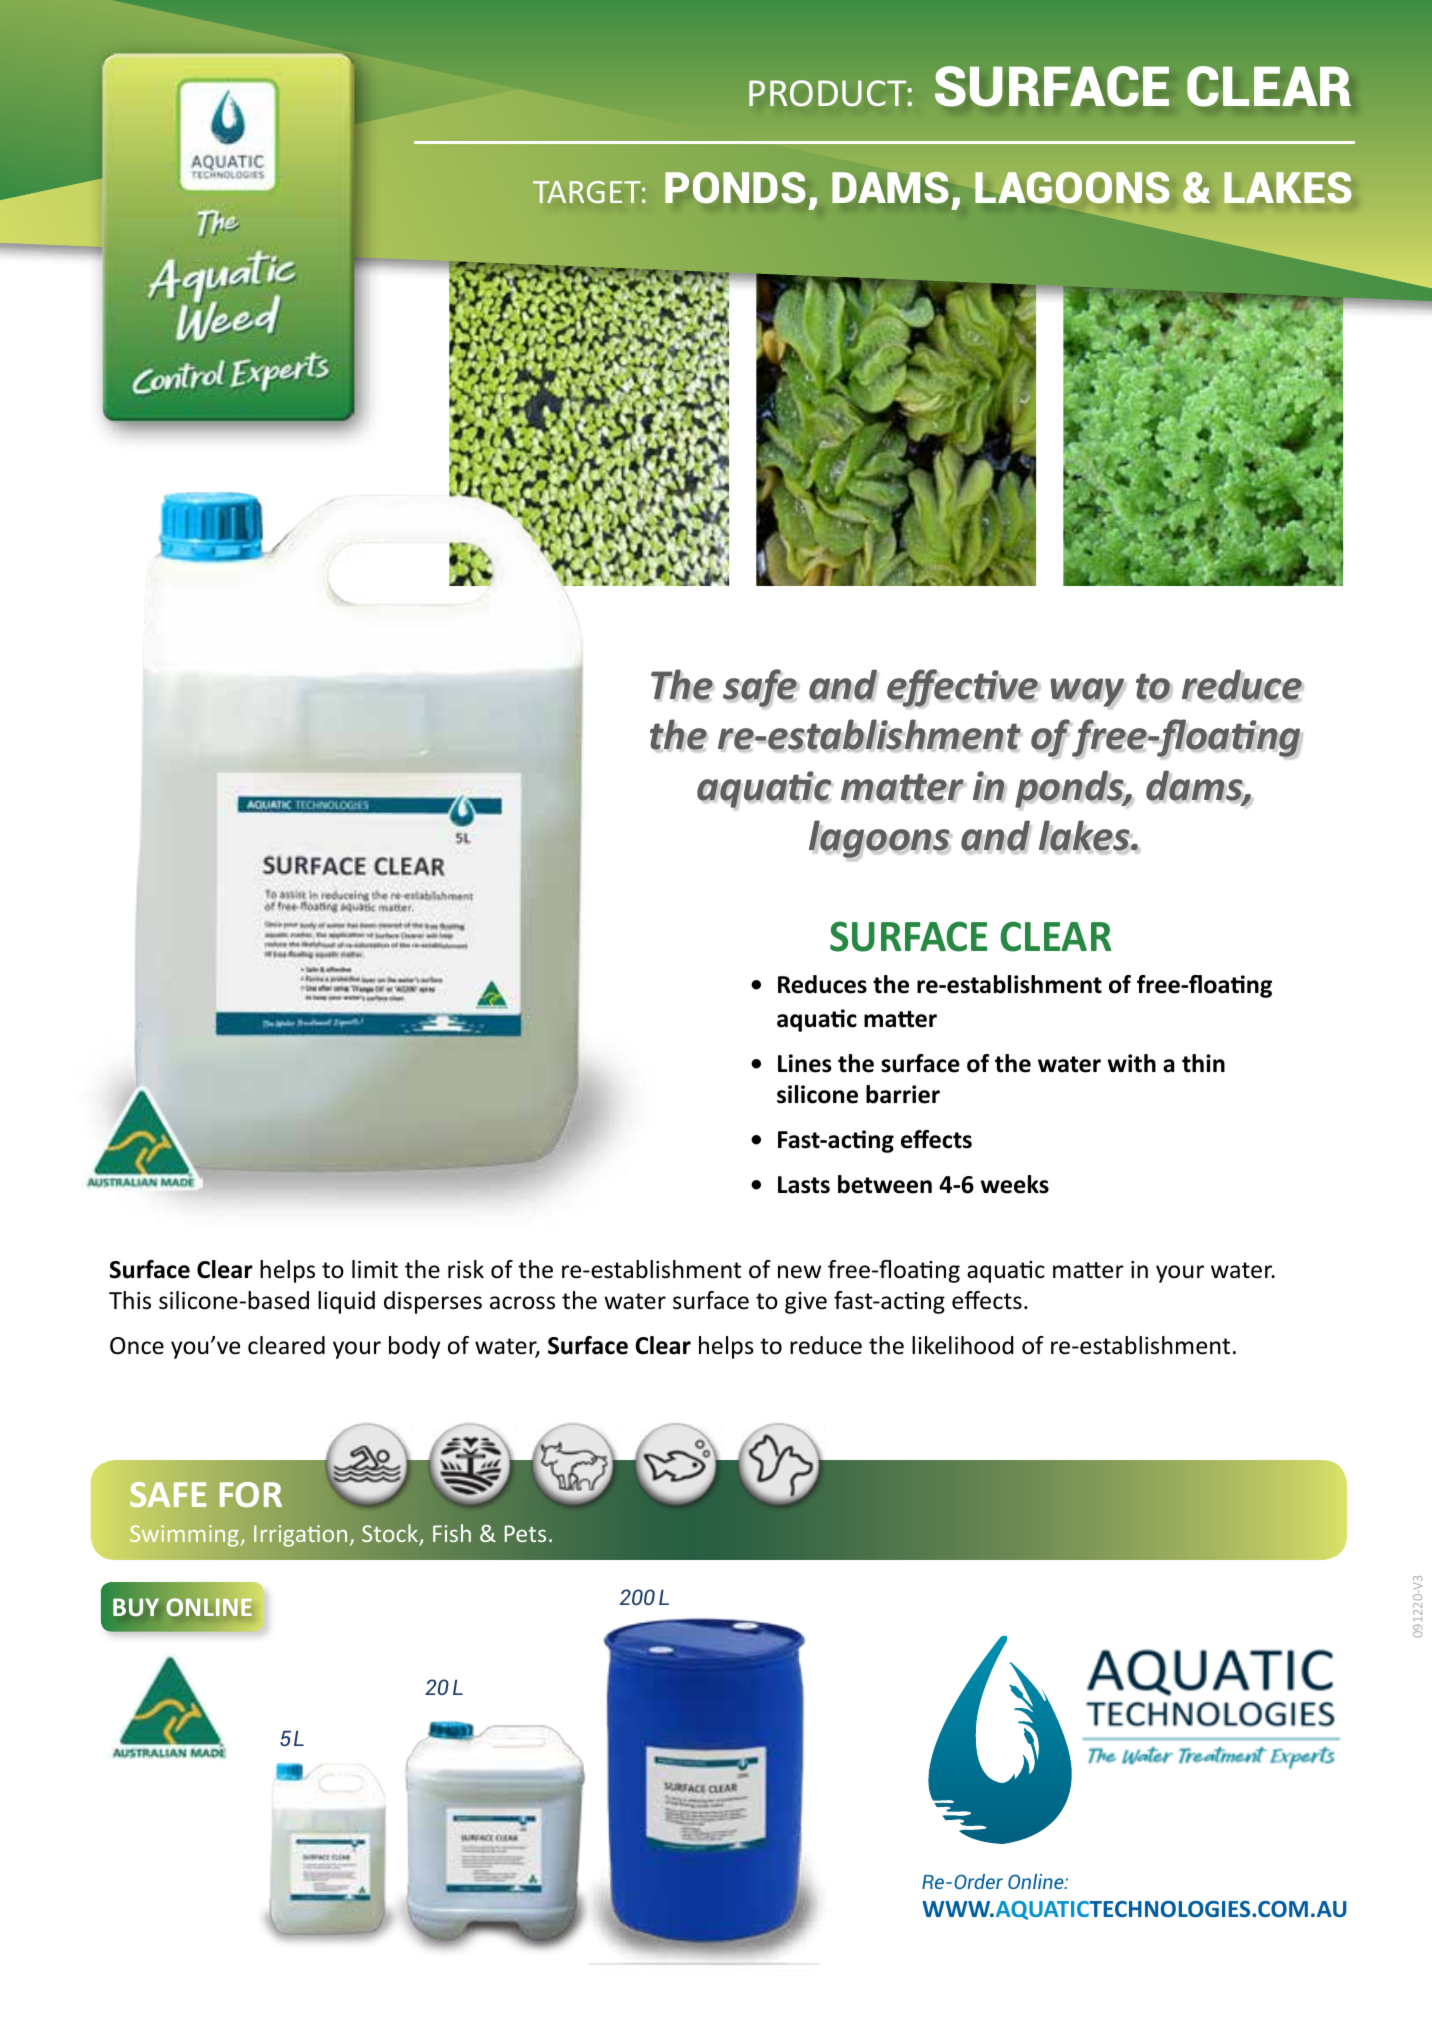  I want to click on with, so click(1131, 1063).
